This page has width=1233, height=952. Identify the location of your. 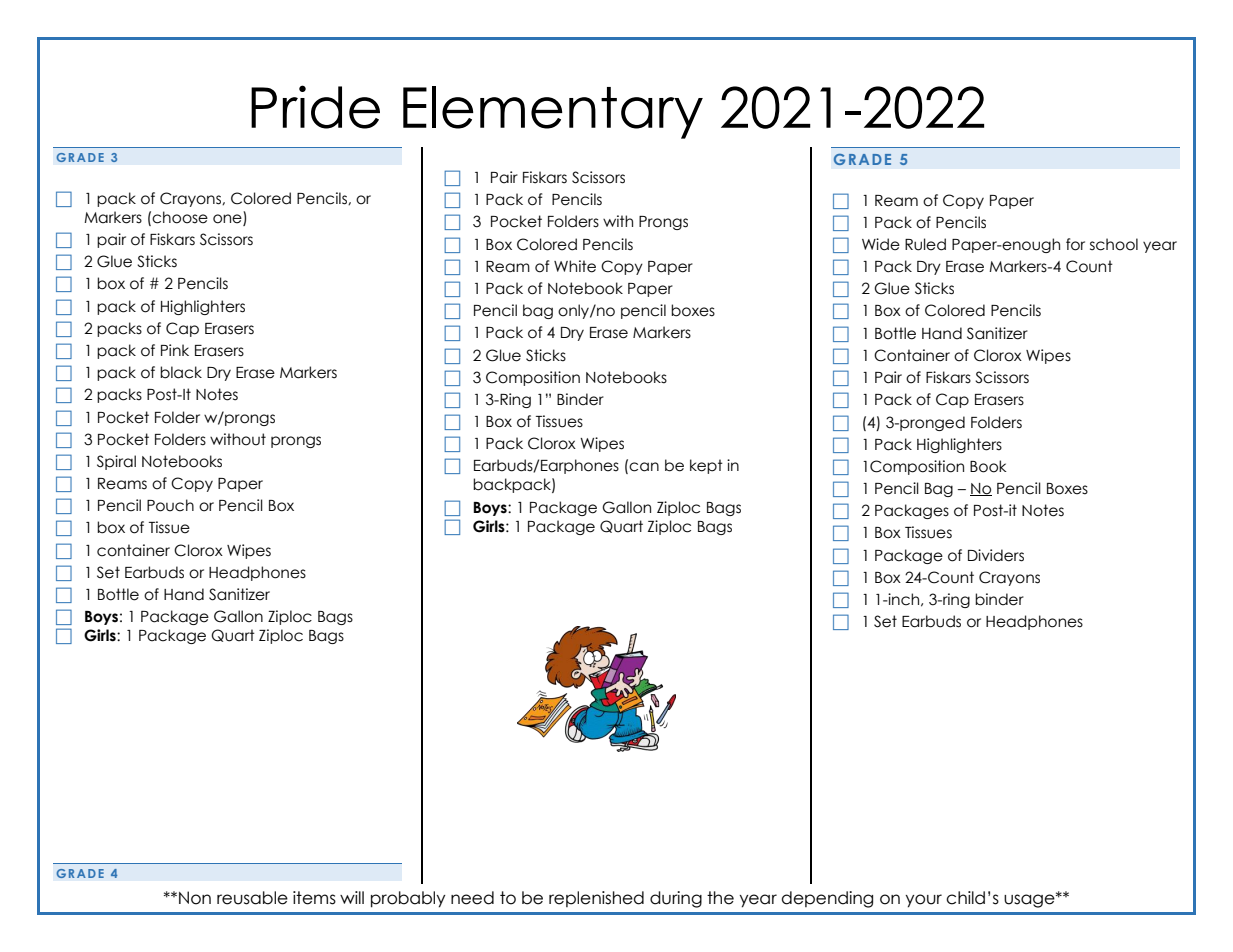
(923, 901).
